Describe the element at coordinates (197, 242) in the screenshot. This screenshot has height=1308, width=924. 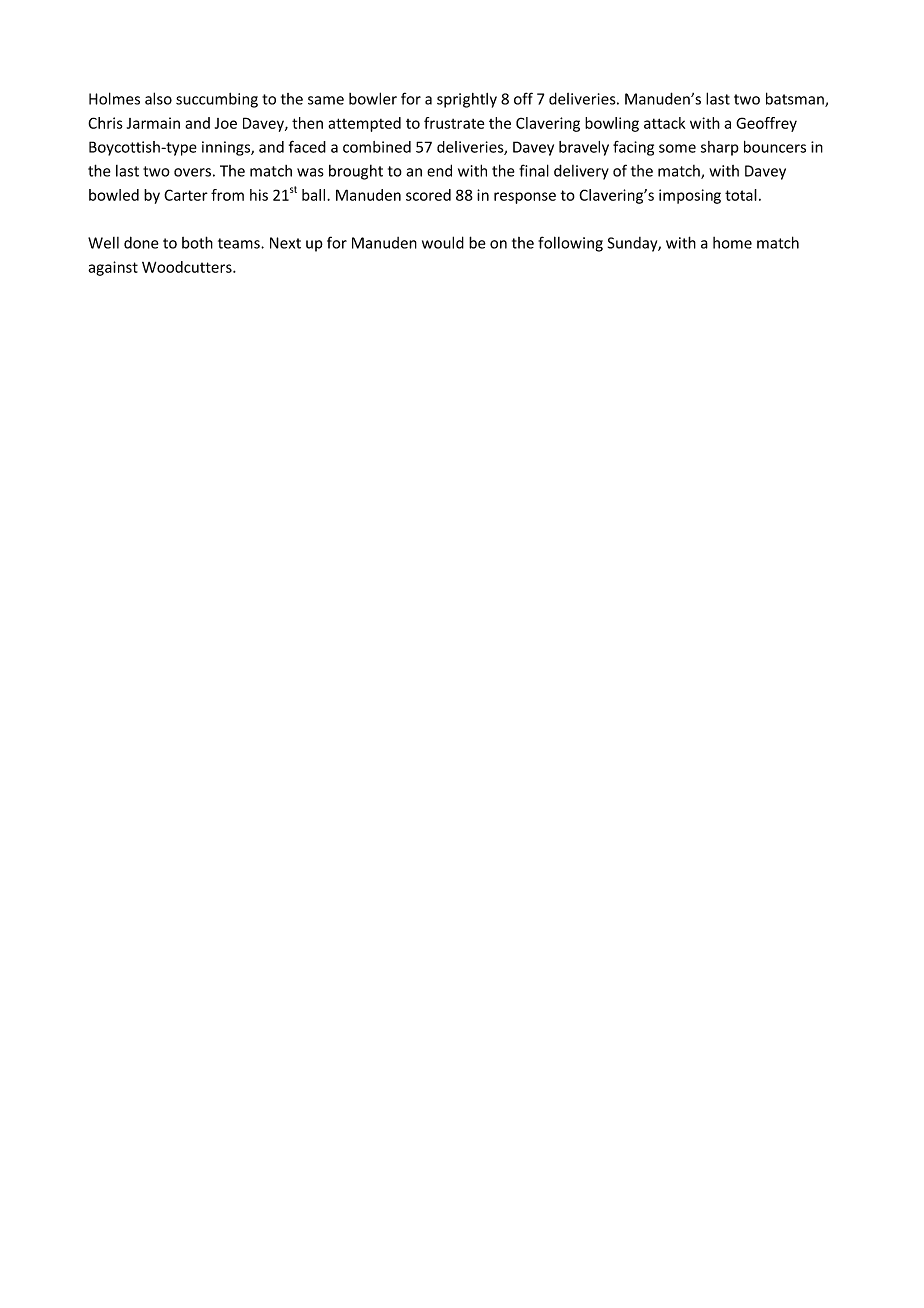
I see `both` at that location.
